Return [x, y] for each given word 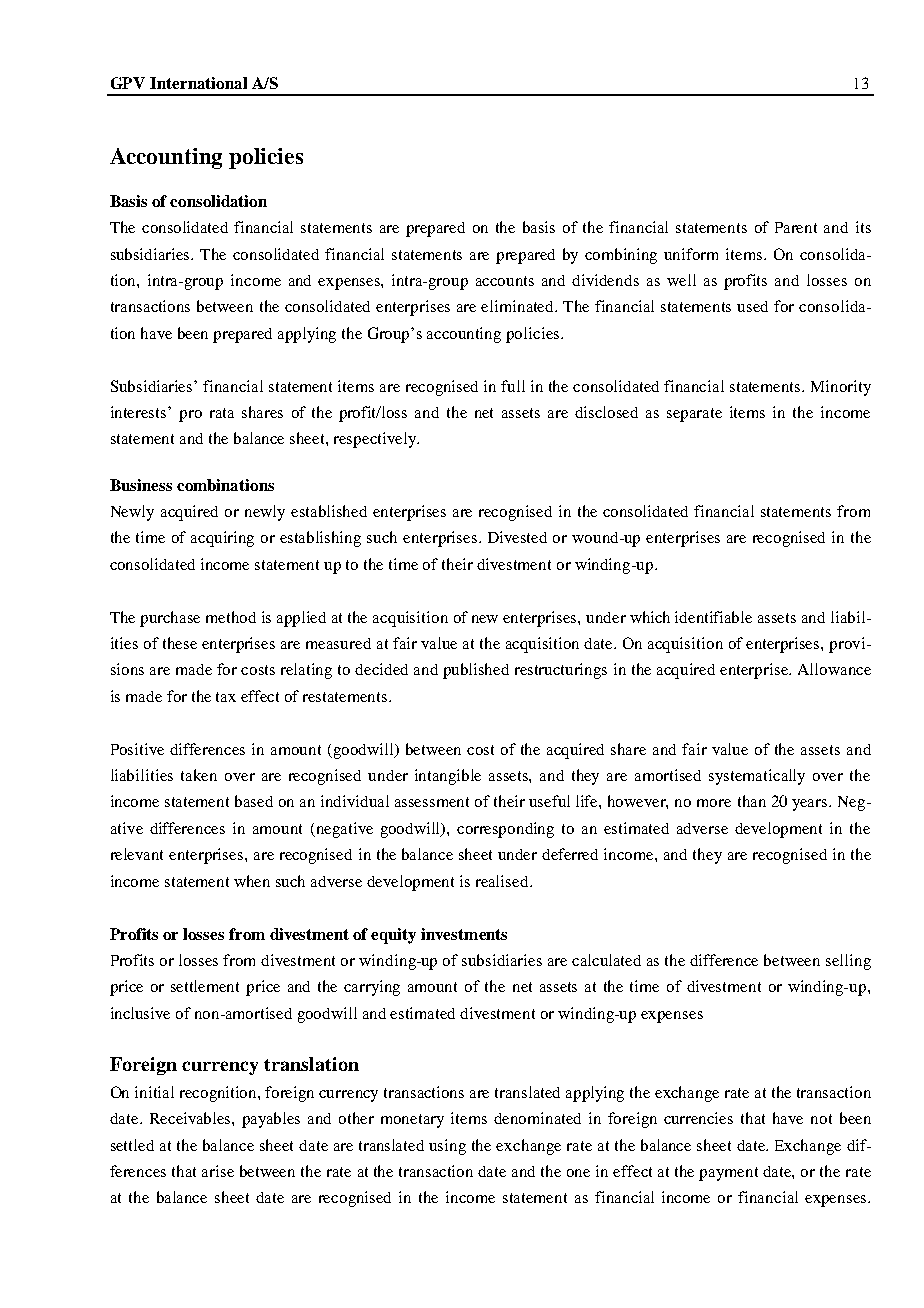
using [447, 1147]
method [231, 617]
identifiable [713, 617]
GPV [128, 83]
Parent [796, 227]
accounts [505, 281]
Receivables [191, 1118]
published [476, 671]
